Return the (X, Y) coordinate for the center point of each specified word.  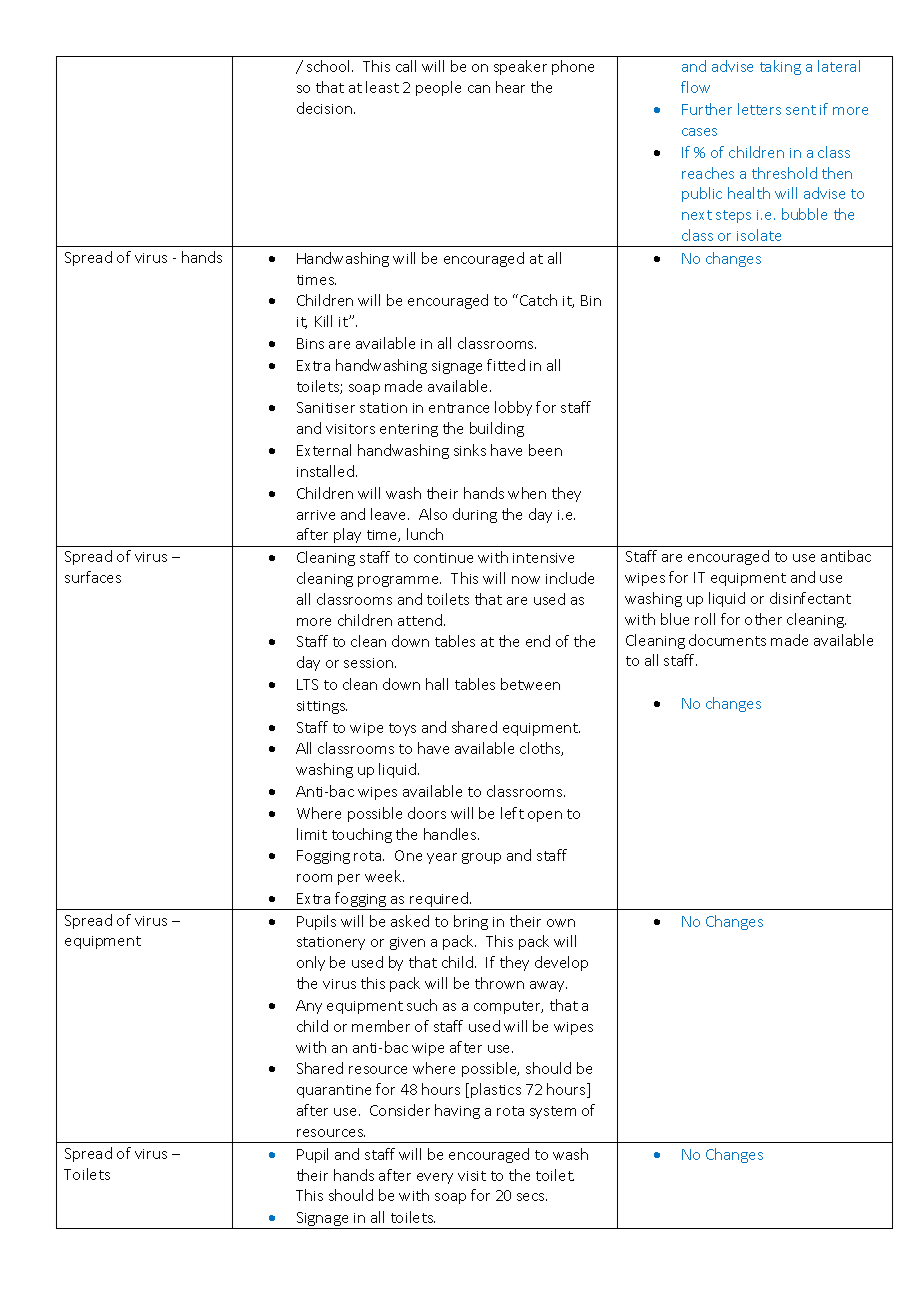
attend (421, 620)
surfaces (93, 577)
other (763, 619)
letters (759, 109)
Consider (400, 1110)
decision (326, 108)
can (479, 89)
